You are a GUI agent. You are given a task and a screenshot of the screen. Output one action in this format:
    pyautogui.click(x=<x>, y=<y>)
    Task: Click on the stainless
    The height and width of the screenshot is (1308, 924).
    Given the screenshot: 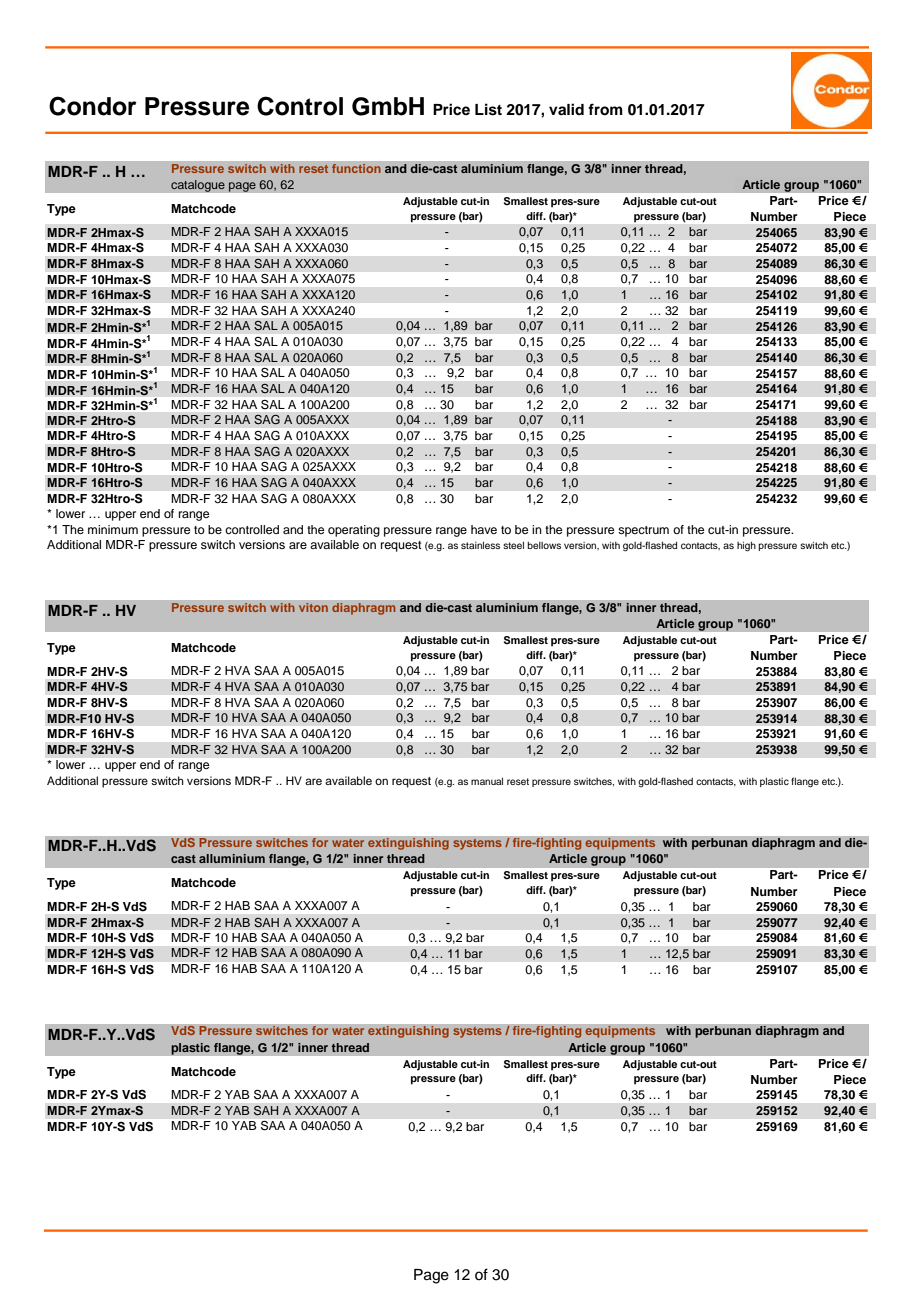 What is the action you would take?
    pyautogui.click(x=480, y=545)
